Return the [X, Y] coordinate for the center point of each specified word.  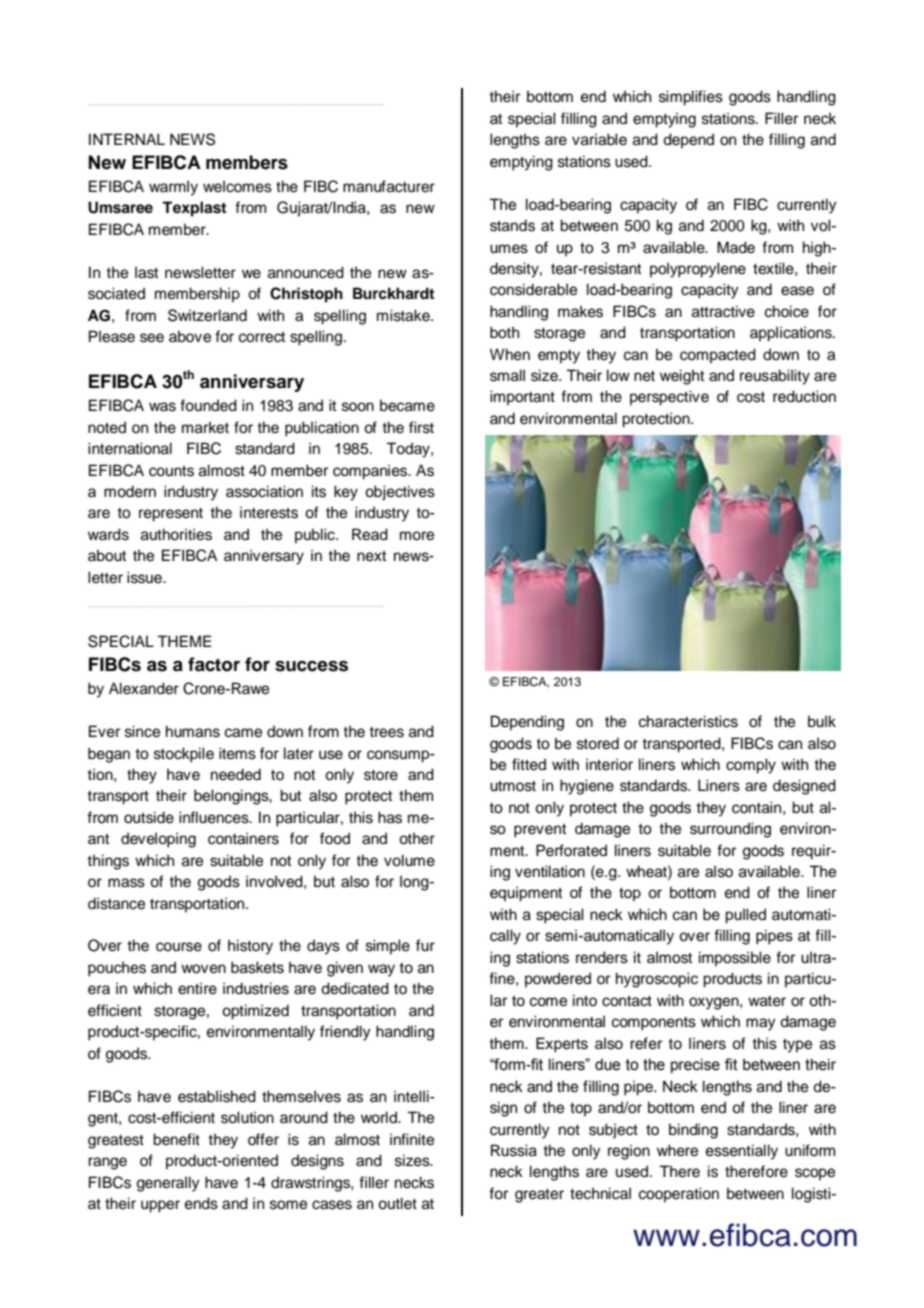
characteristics [688, 721]
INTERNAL [127, 139]
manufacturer [389, 186]
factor [214, 664]
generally [168, 1184]
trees [386, 732]
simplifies [691, 98]
